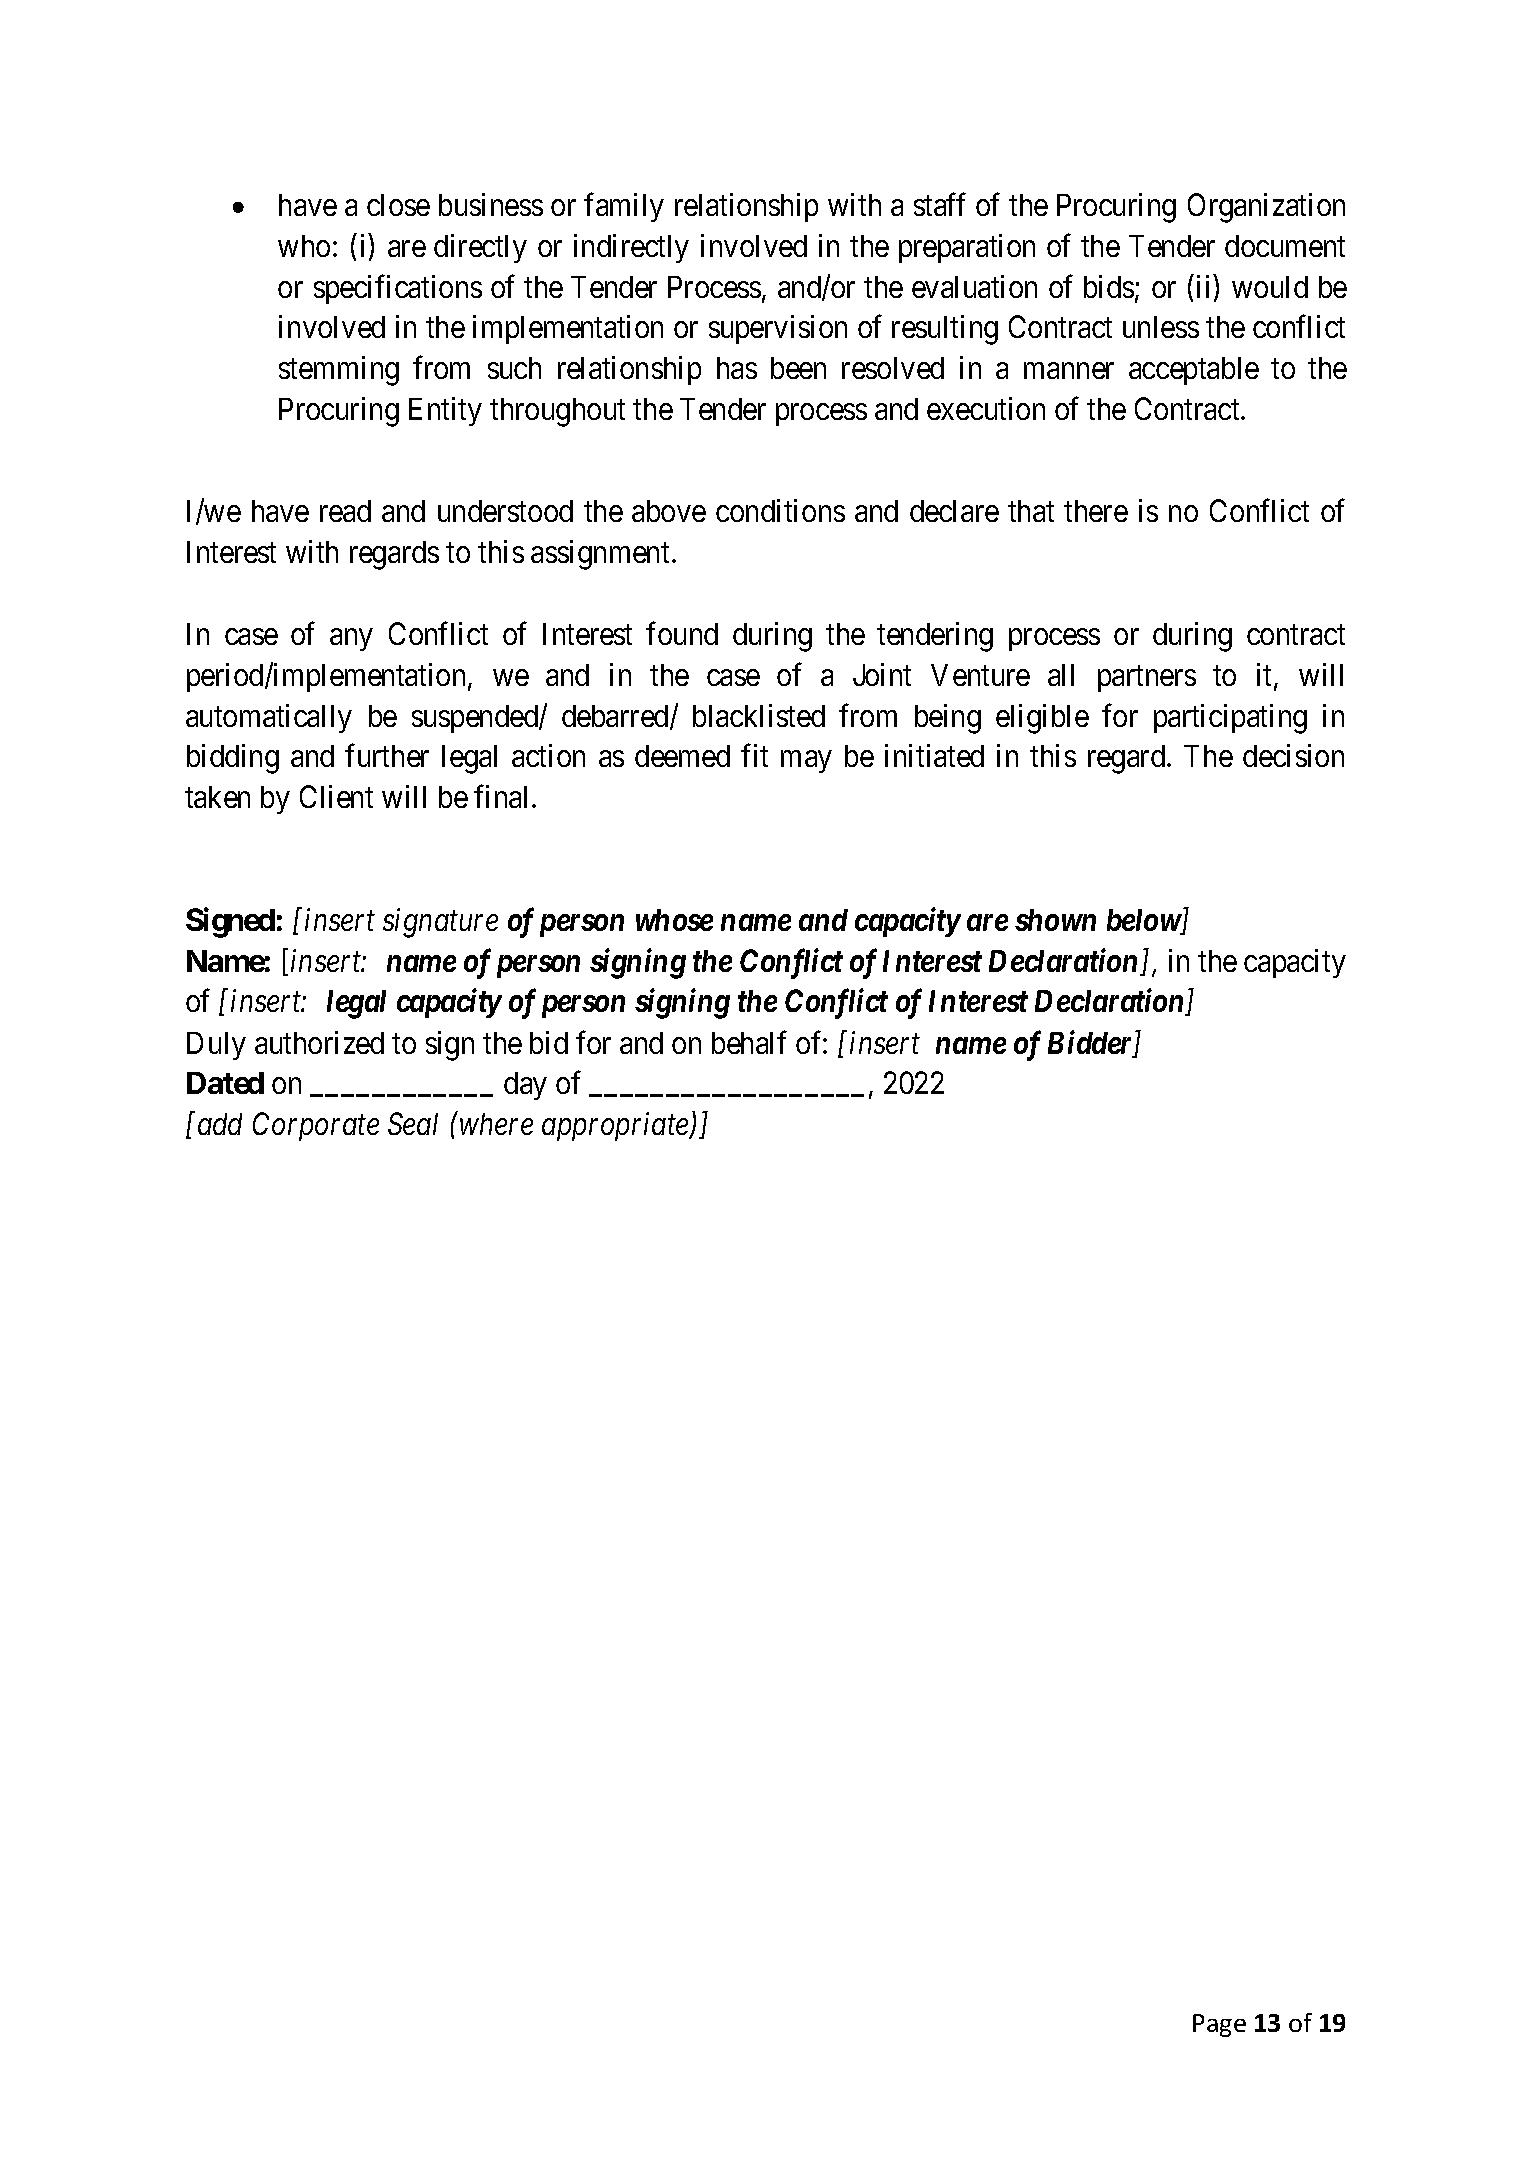 The height and width of the screenshot is (2167, 1532). What do you see at coordinates (1109, 286) in the screenshot?
I see `bids` at bounding box center [1109, 286].
